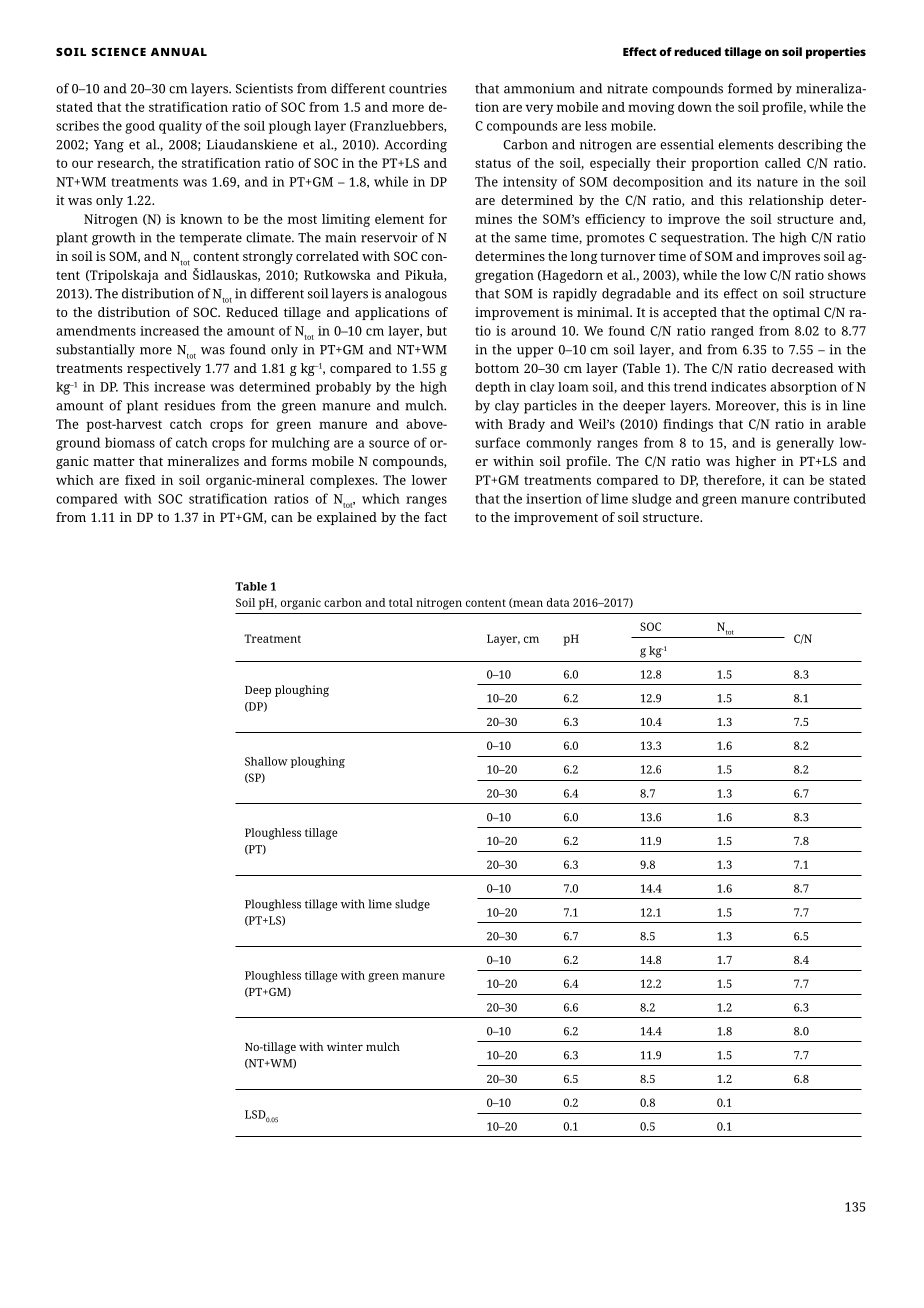 Image resolution: width=924 pixels, height=1308 pixels. Describe the element at coordinates (140, 480) in the page. I see `fixed` at that location.
